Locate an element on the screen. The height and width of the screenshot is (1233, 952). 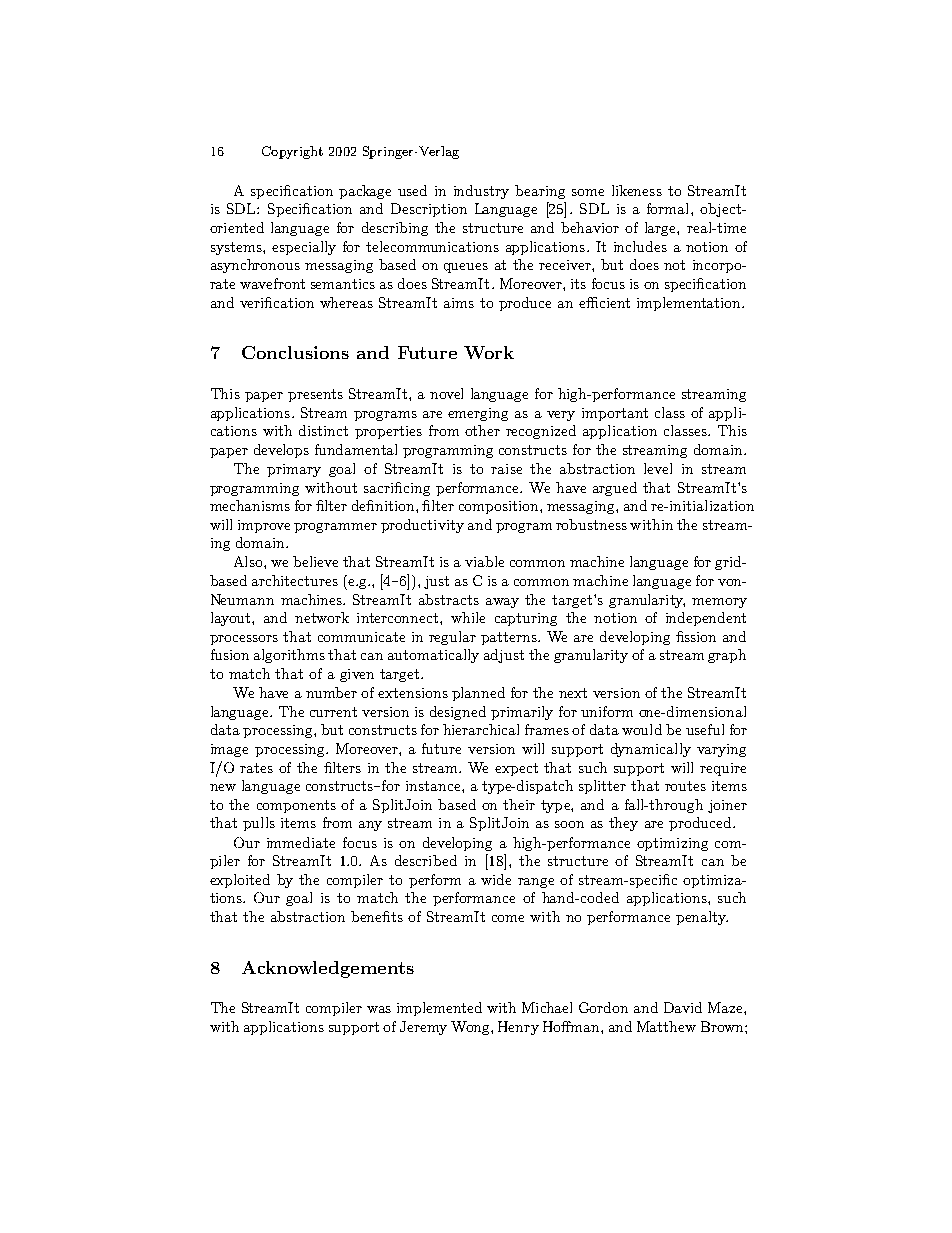
independent is located at coordinates (706, 619).
